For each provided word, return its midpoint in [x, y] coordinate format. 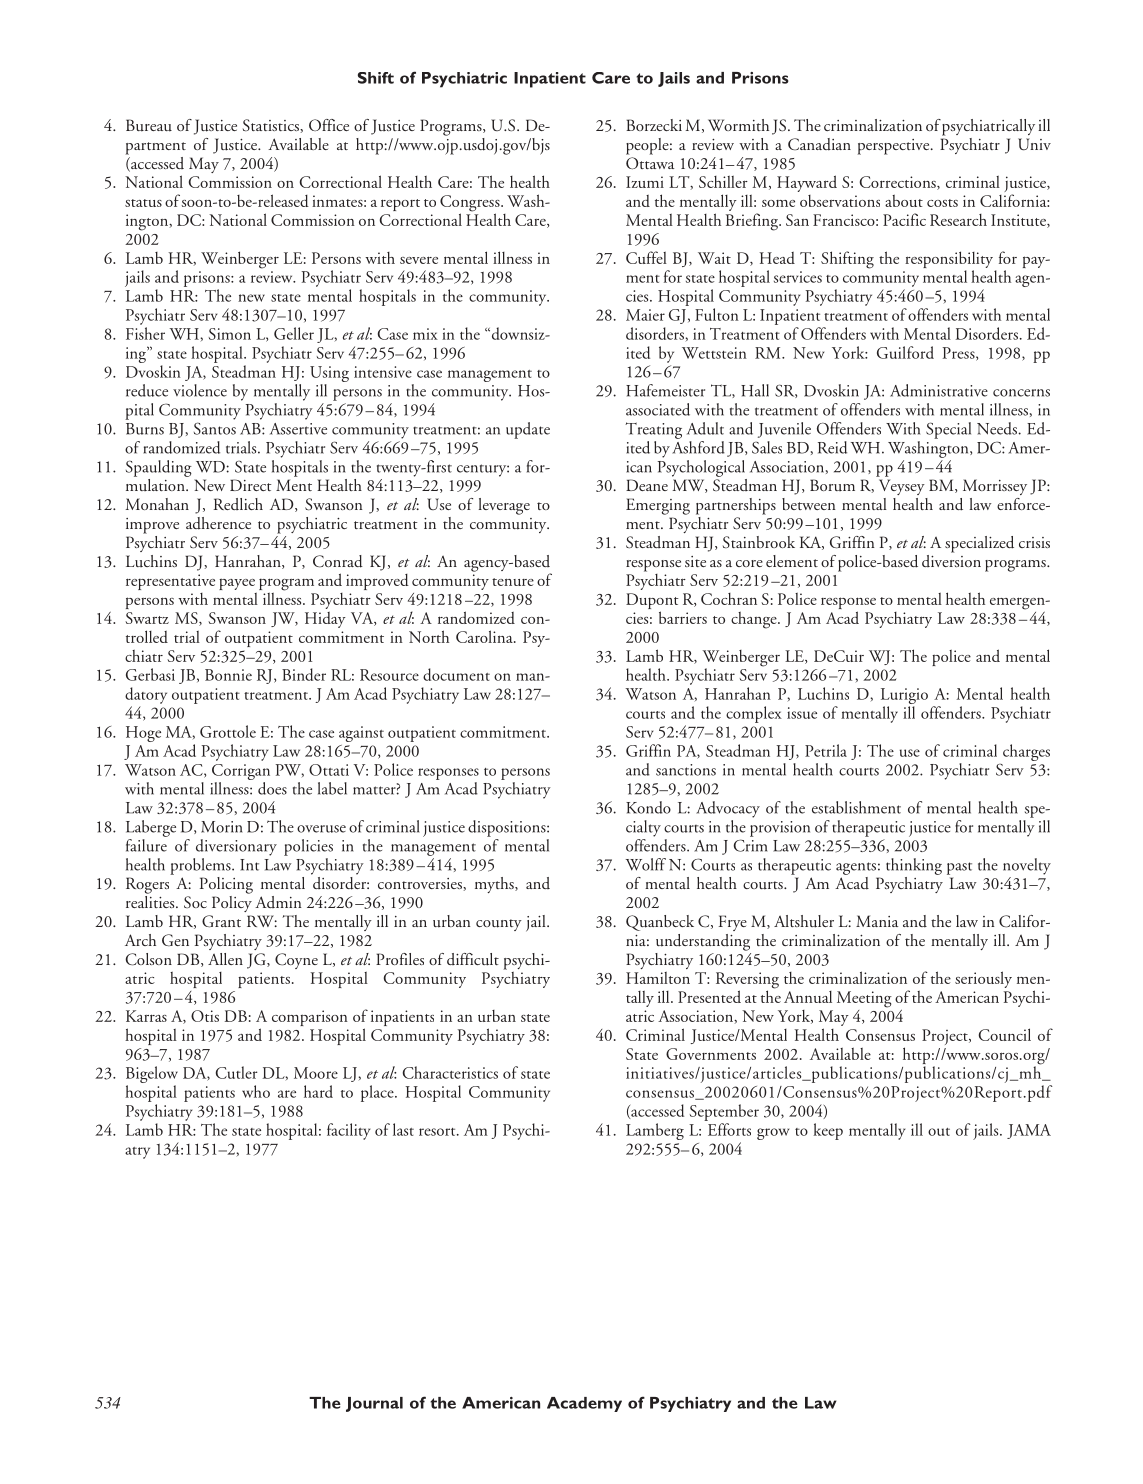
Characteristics [450, 1072]
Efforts [729, 1129]
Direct [251, 485]
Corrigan [241, 772]
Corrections [899, 183]
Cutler [237, 1072]
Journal [374, 1404]
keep [828, 1131]
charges [1026, 752]
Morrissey [995, 487]
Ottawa [650, 163]
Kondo [648, 807]
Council [1005, 1034]
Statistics [272, 126]
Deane [647, 485]
